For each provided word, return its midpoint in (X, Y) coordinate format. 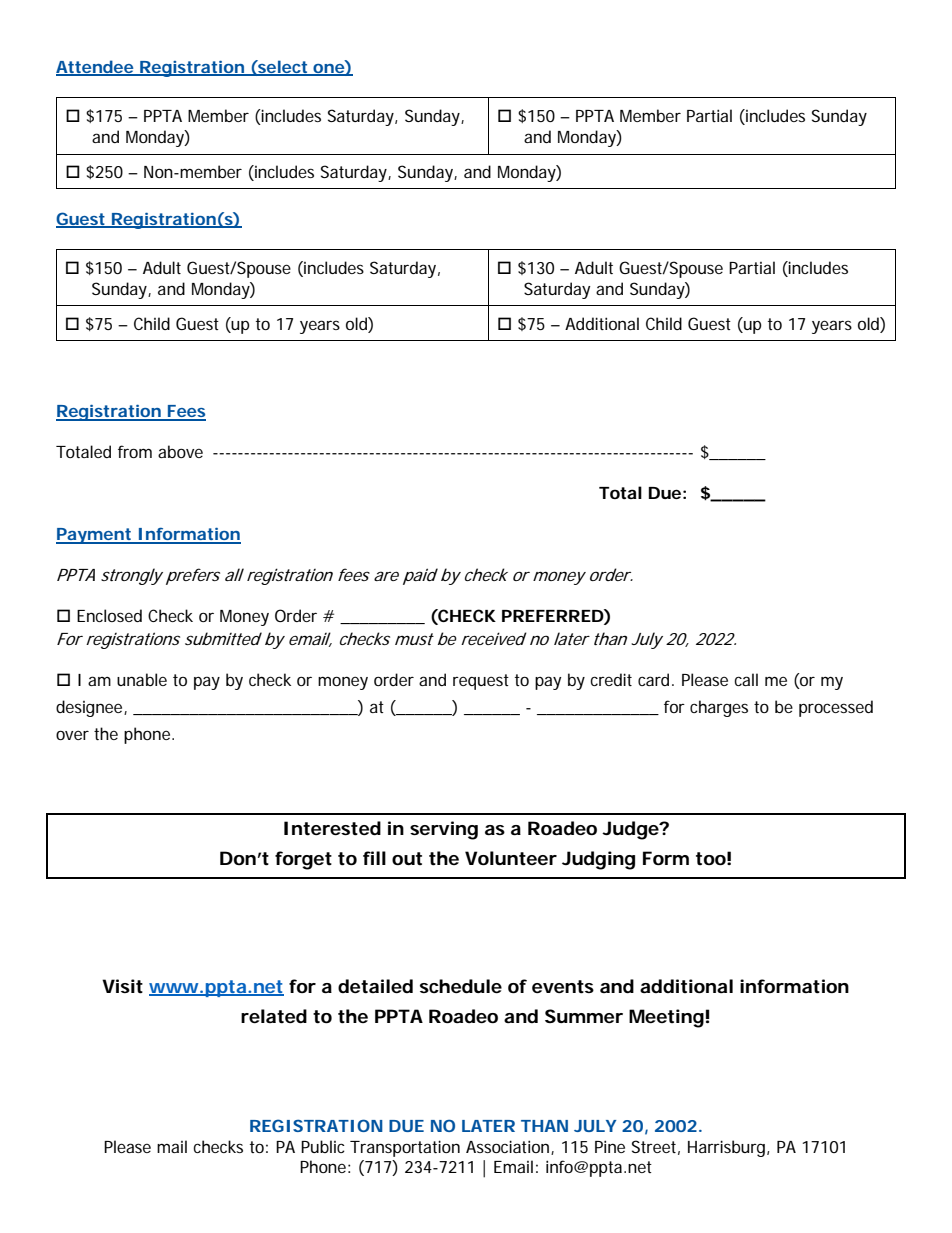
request (481, 682)
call (746, 679)
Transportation (405, 1148)
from (135, 451)
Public (323, 1146)
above (180, 451)
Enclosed (109, 615)
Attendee (95, 68)
